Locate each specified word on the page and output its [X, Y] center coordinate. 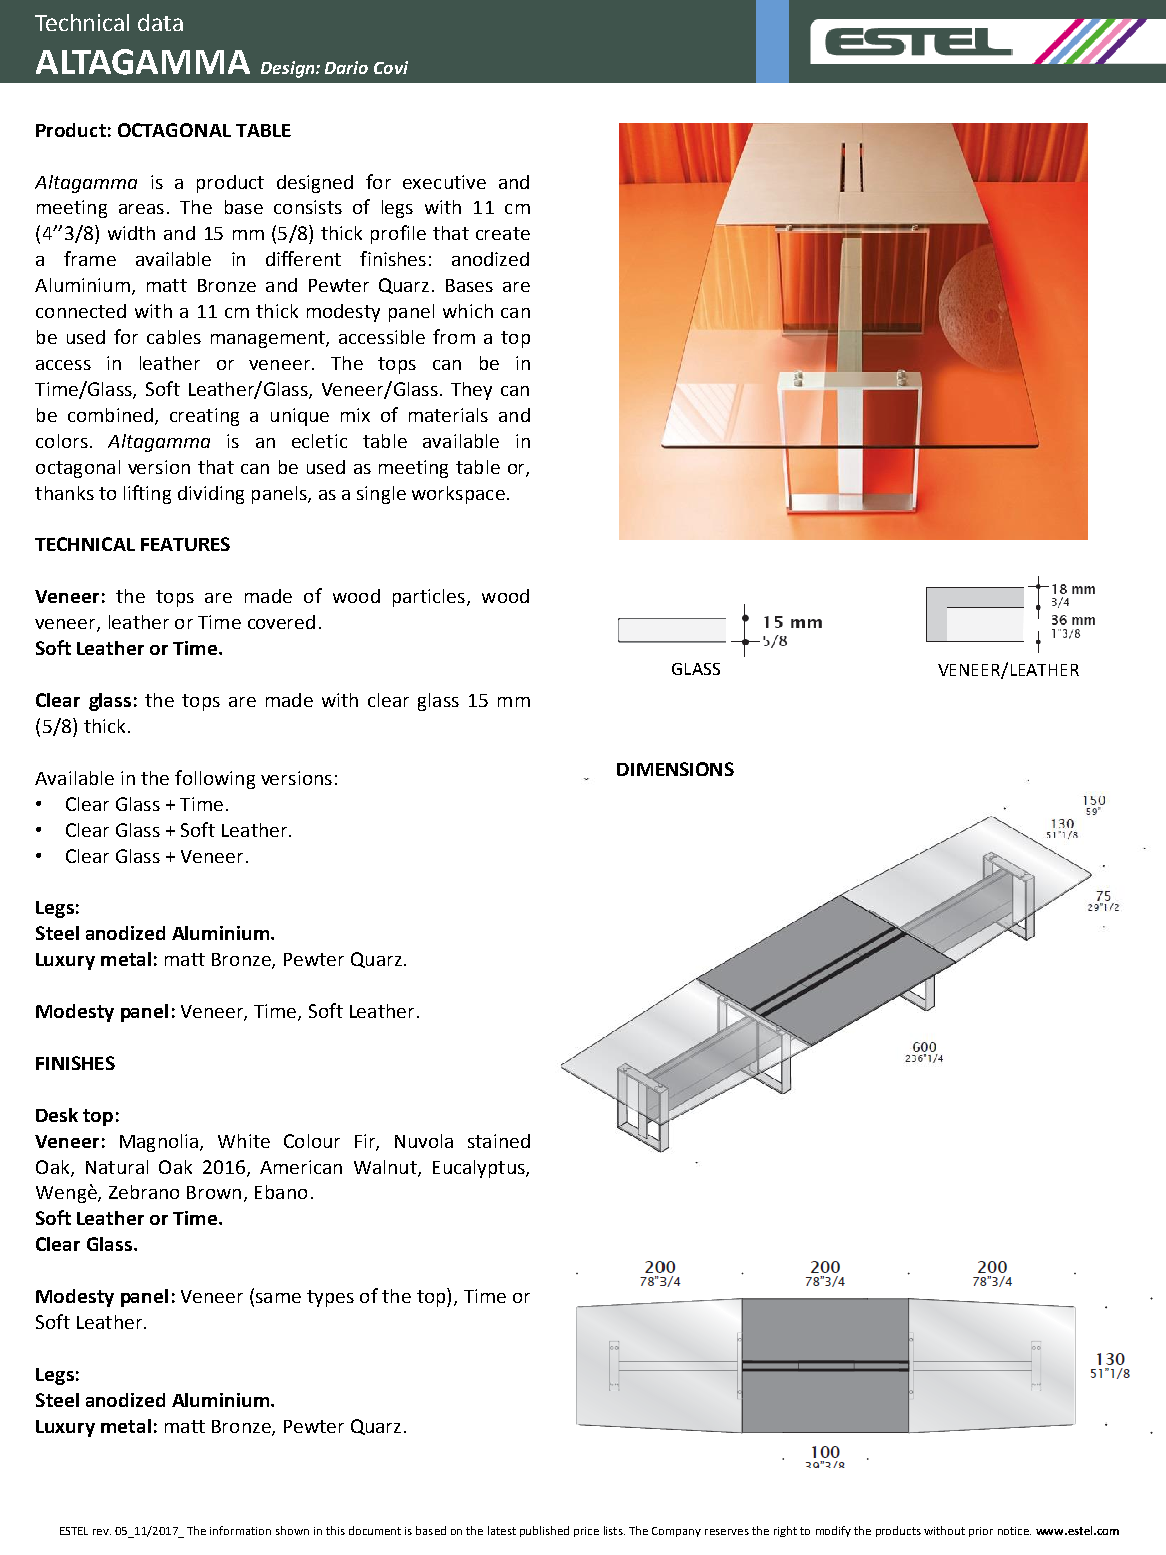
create [503, 233]
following [215, 779]
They [471, 391]
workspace [458, 495]
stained [499, 1141]
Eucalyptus [480, 1169]
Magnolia [159, 1143]
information [240, 1530]
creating [204, 417]
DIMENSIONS [675, 769]
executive [444, 182]
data [160, 22]
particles [429, 598]
